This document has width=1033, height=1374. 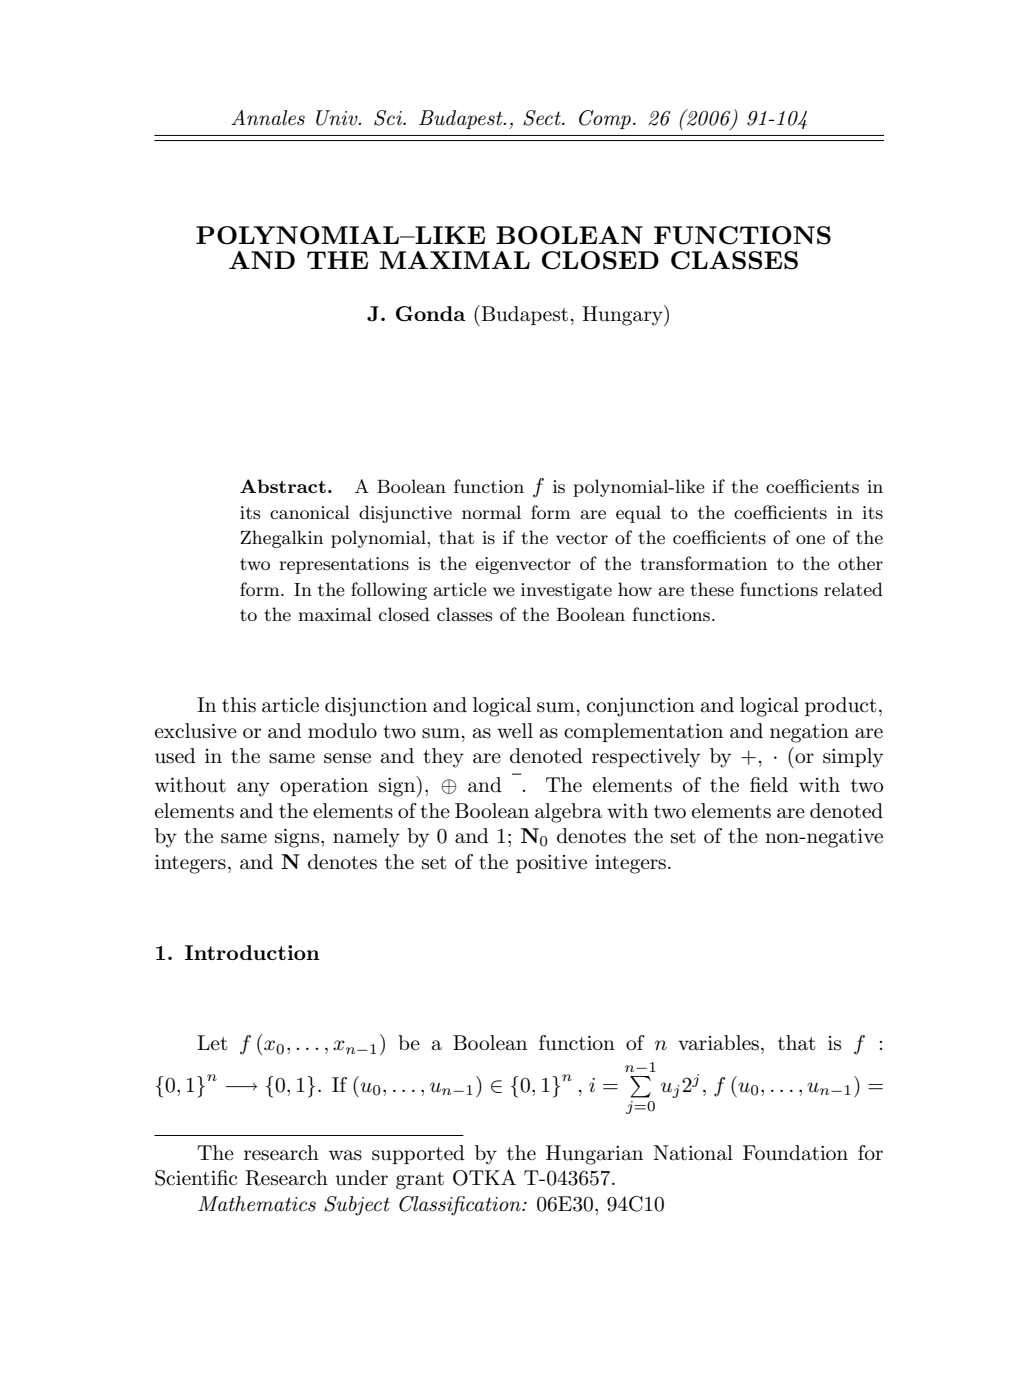 I want to click on Univ, so click(x=338, y=118).
